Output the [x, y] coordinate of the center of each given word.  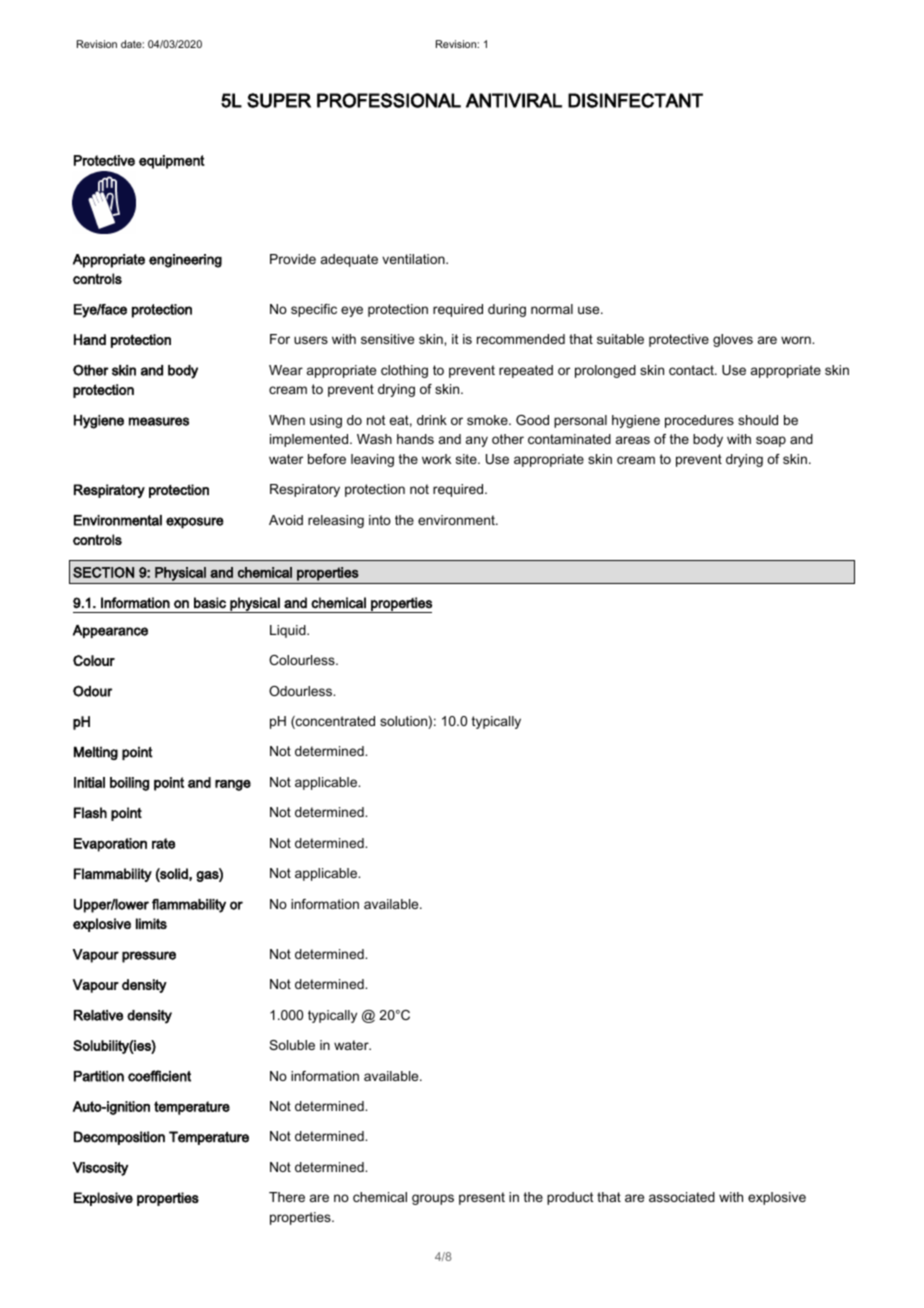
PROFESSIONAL [389, 100]
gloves [733, 340]
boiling [129, 784]
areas [633, 440]
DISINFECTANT [635, 100]
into [380, 520]
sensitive [387, 339]
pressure [149, 957]
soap [771, 441]
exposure [195, 523]
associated [682, 1197]
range [233, 785]
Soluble [292, 1045]
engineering [185, 261]
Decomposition [119, 1138]
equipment [172, 162]
